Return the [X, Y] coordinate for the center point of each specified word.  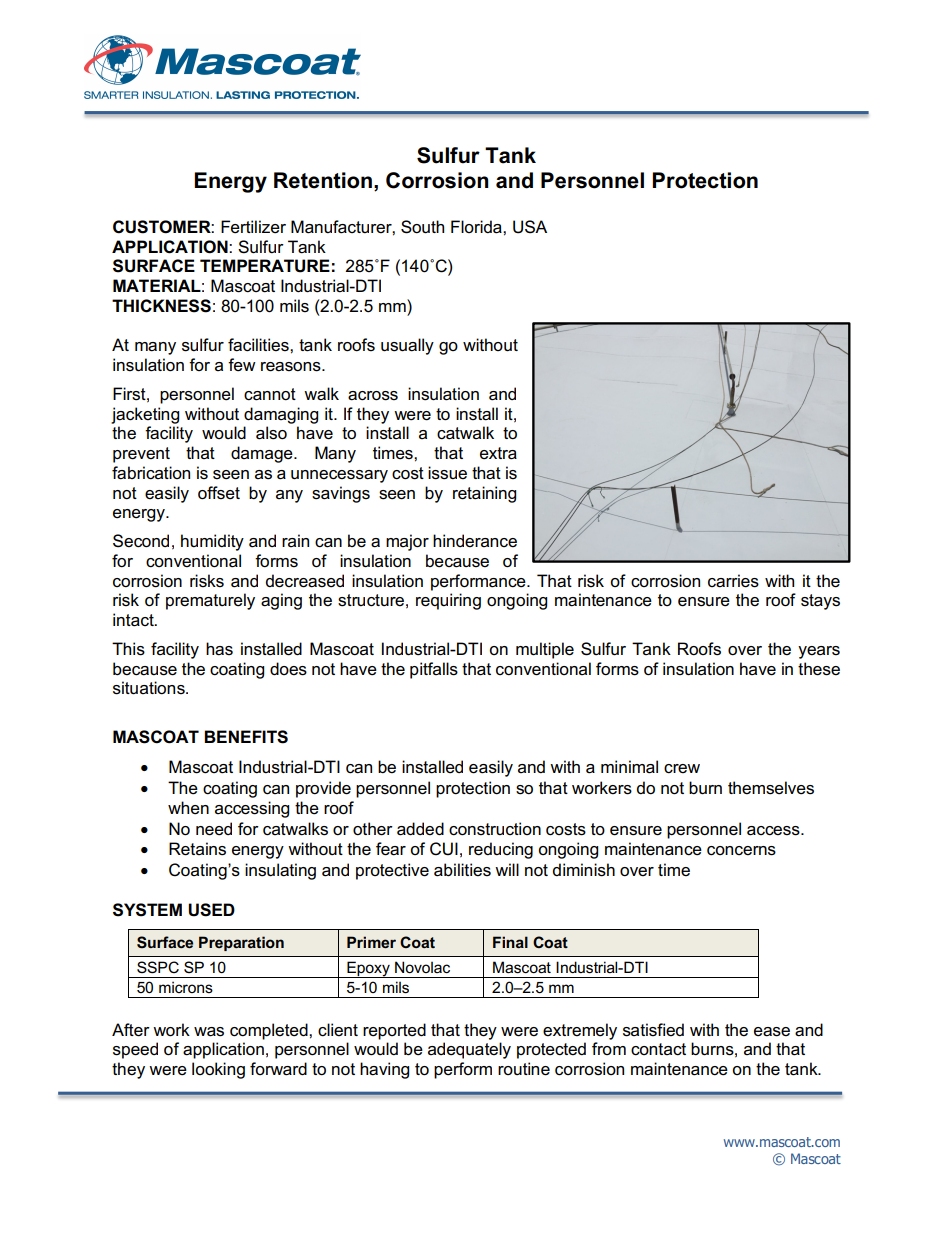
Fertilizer [253, 227]
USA [530, 227]
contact [658, 1049]
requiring [448, 601]
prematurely [210, 601]
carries [733, 581]
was [209, 1032]
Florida [477, 227]
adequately [469, 1050]
